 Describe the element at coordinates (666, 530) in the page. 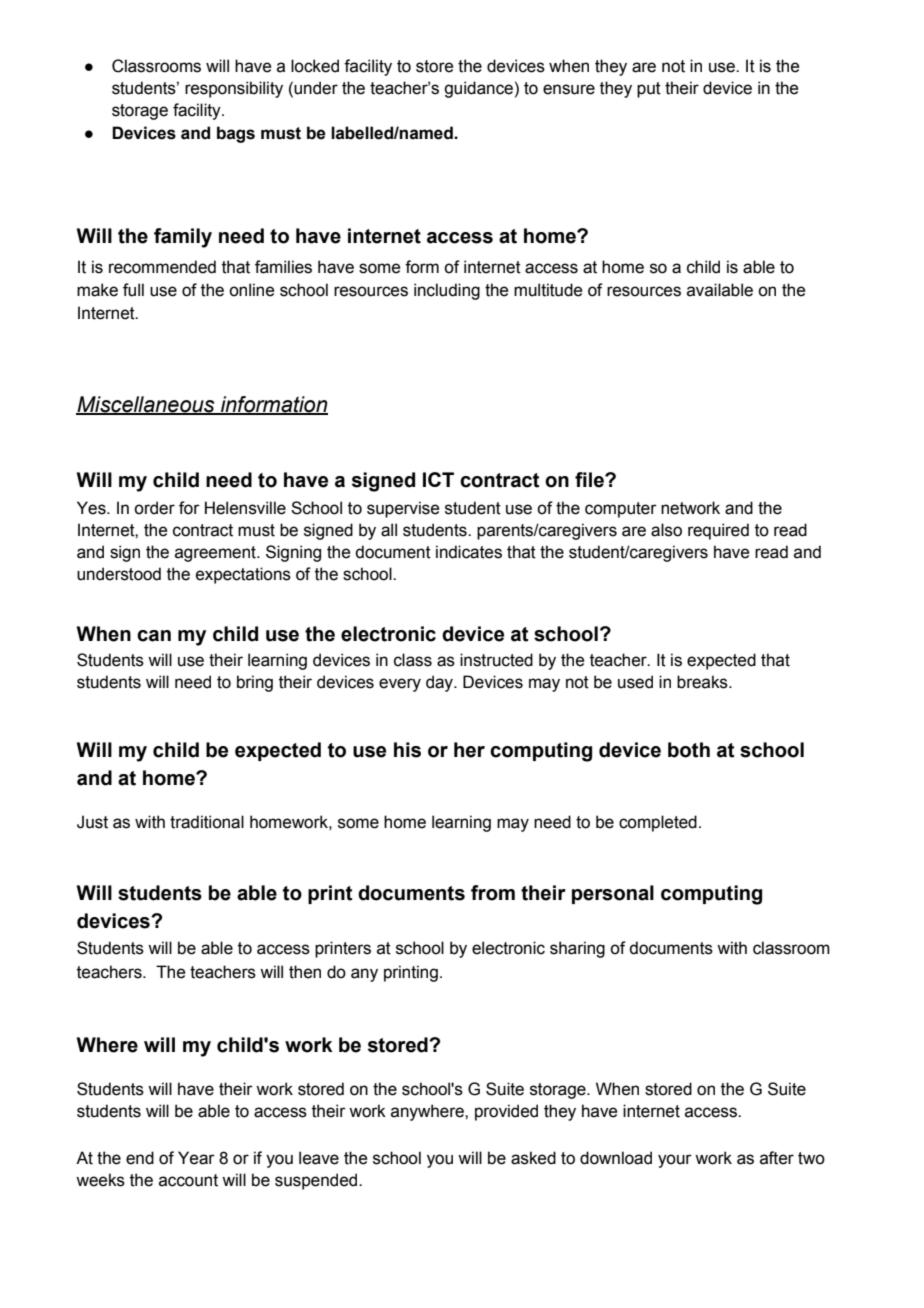

I see `also` at that location.
